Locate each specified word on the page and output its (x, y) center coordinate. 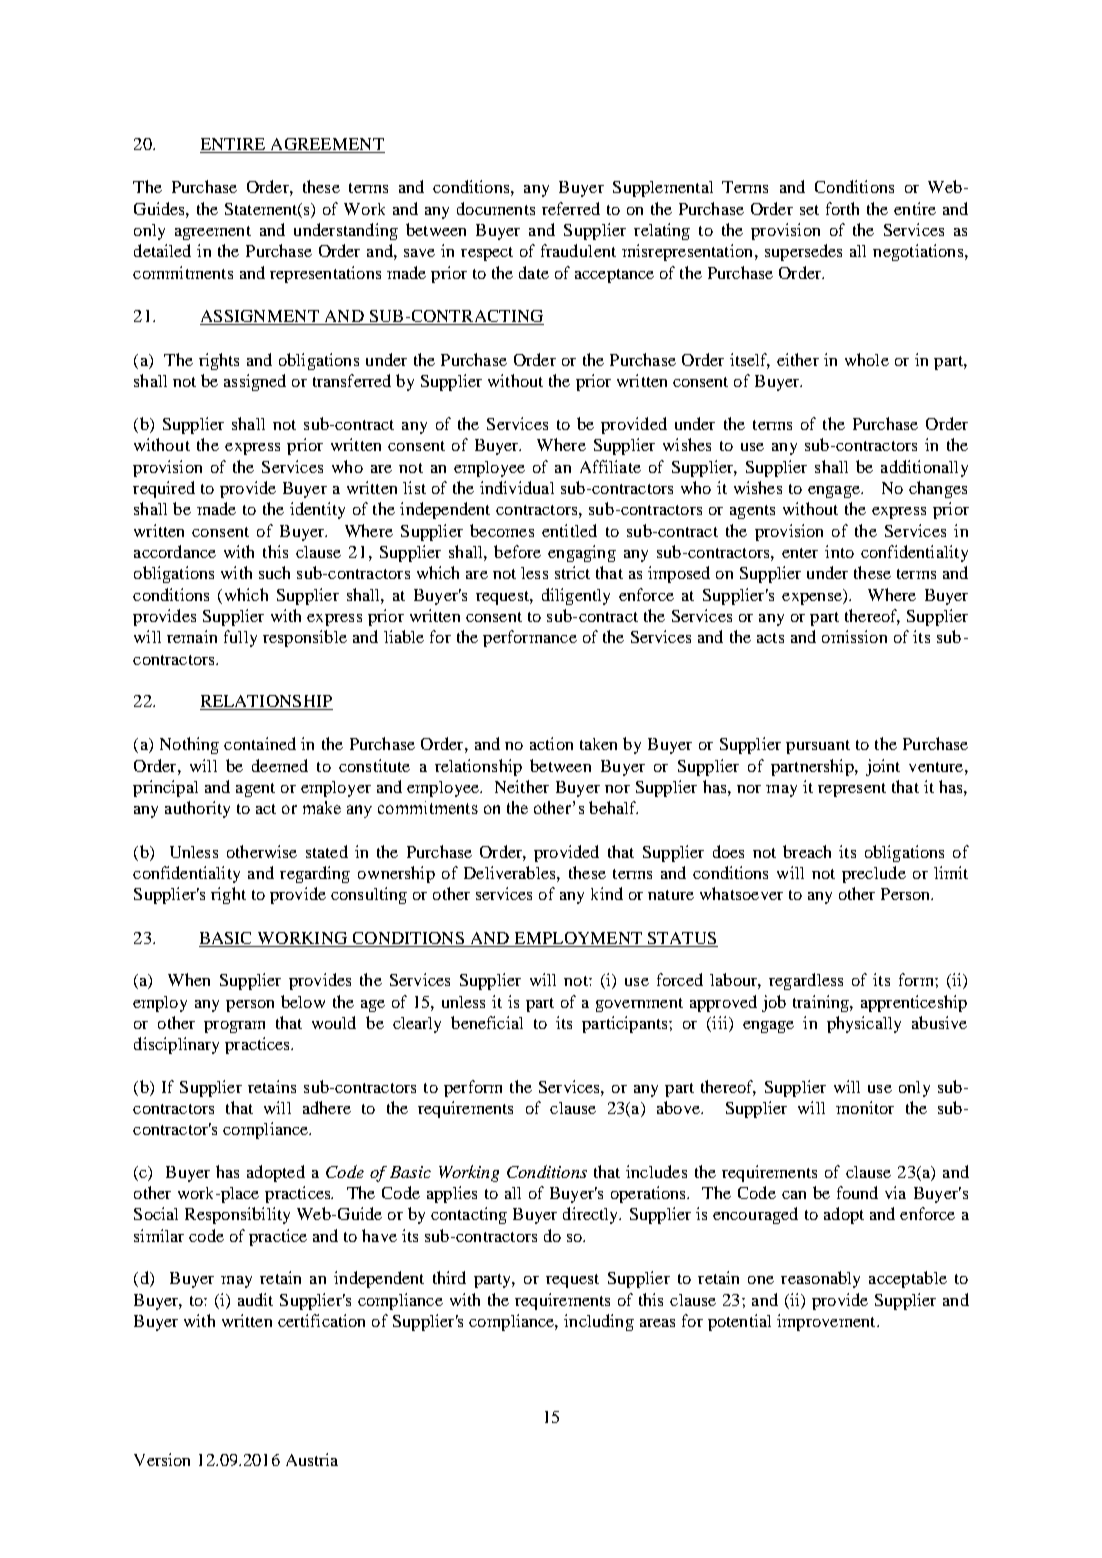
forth (842, 208)
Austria (312, 1459)
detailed (162, 250)
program (234, 1027)
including (599, 1322)
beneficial (487, 1022)
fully (240, 638)
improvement (827, 1322)
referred (571, 208)
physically (864, 1024)
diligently (576, 596)
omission (854, 636)
